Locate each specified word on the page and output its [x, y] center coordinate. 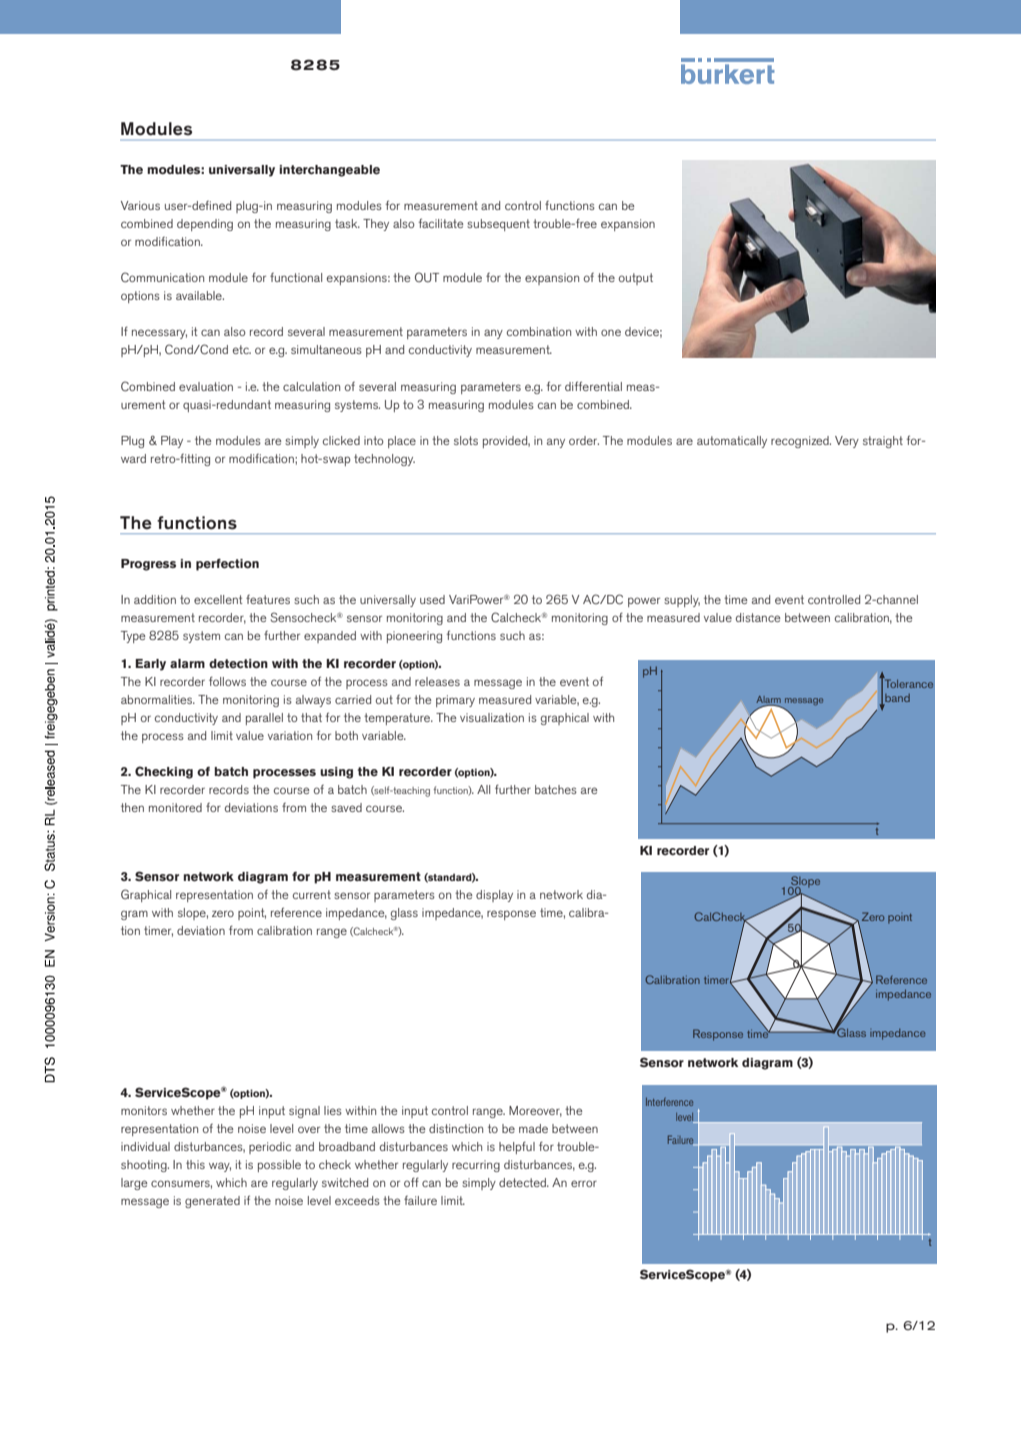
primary [455, 701]
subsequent [498, 225]
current [312, 894]
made [533, 1128]
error [584, 1183]
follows [227, 681]
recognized [801, 442]
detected [523, 1182]
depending [205, 225]
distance [758, 617]
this [195, 1164]
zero [223, 913]
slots [466, 440]
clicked [341, 440]
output [636, 279]
